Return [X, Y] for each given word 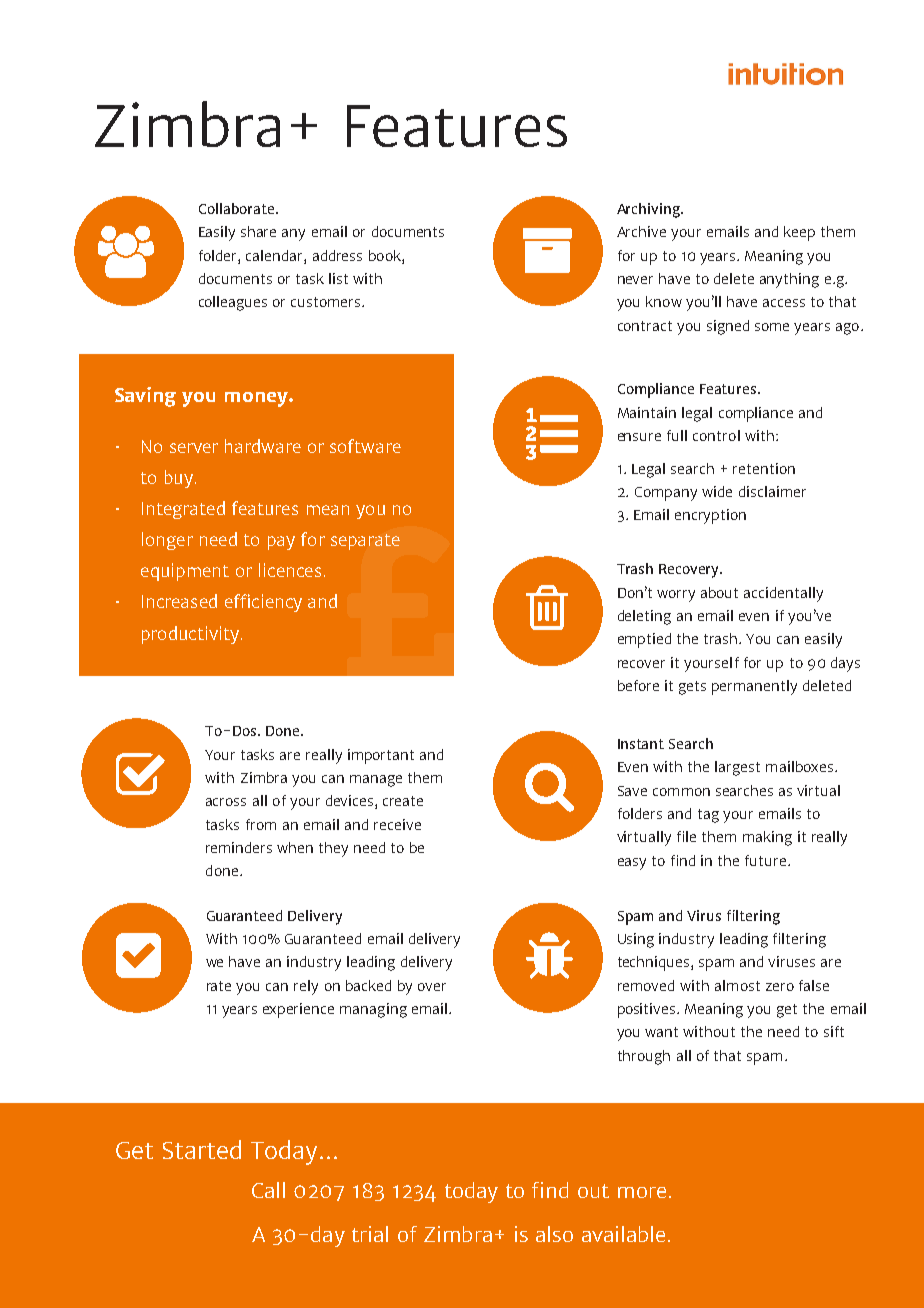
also [554, 1234]
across [226, 802]
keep [799, 233]
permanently [754, 687]
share [258, 231]
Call [268, 1190]
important [381, 756]
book [386, 255]
